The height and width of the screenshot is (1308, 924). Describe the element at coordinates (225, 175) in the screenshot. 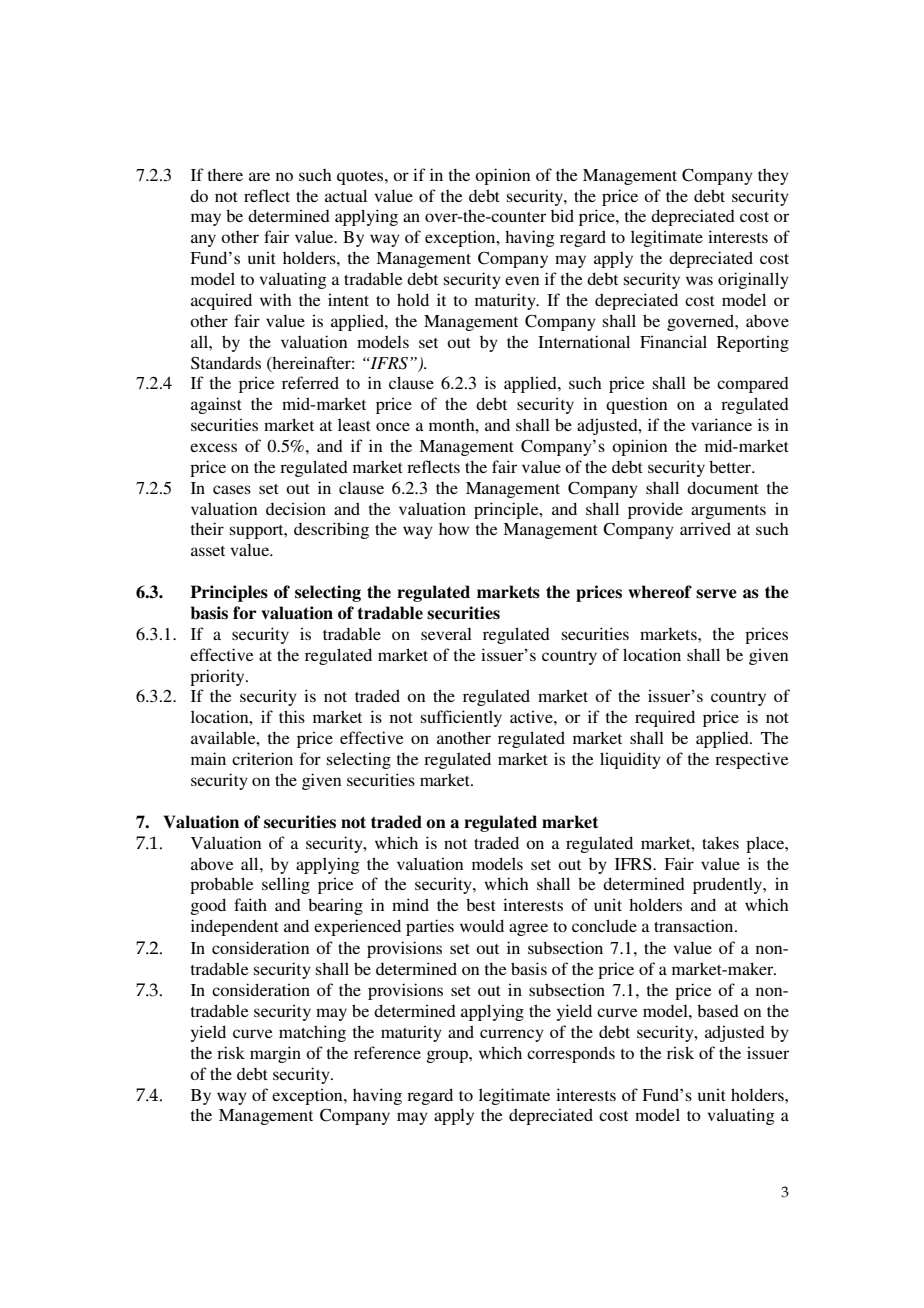

I see `there` at that location.
